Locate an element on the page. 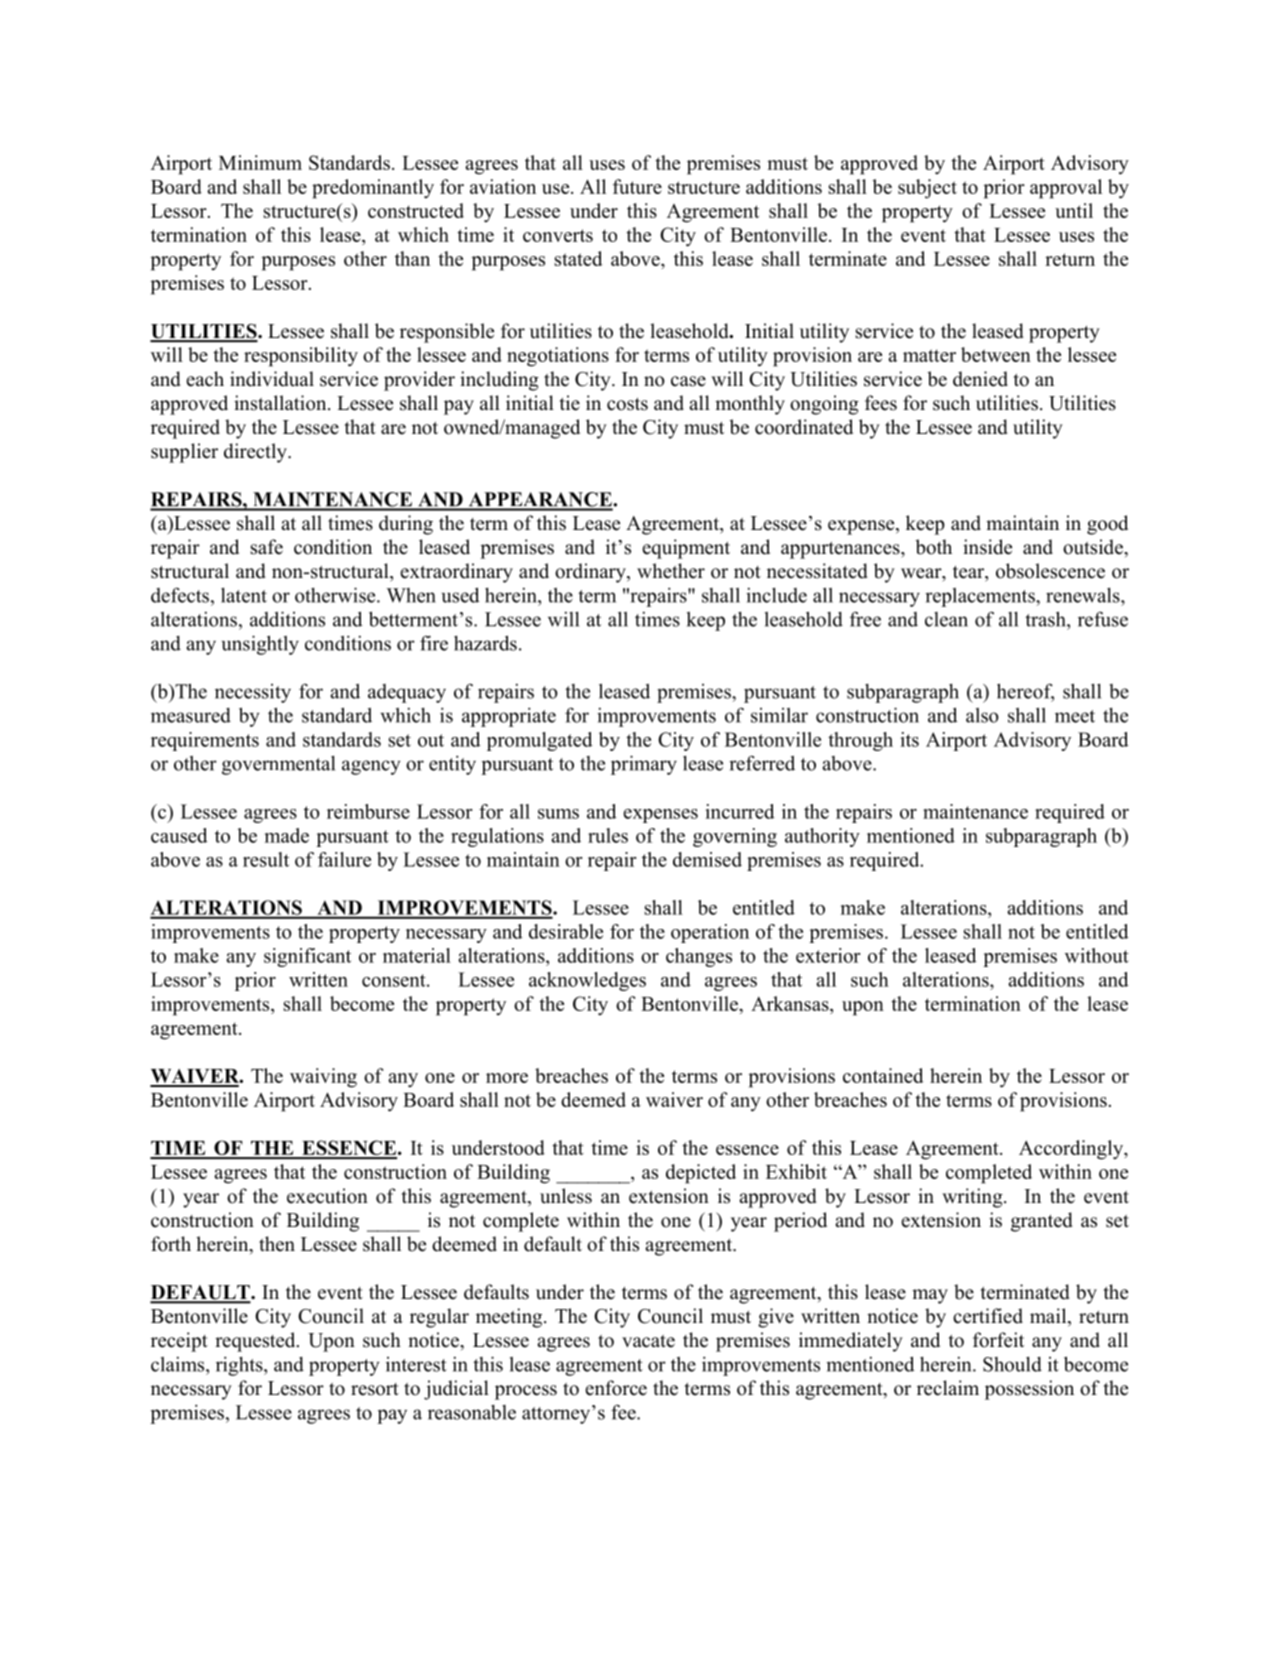 This page has width=1279, height=1655. requested is located at coordinates (256, 1342).
